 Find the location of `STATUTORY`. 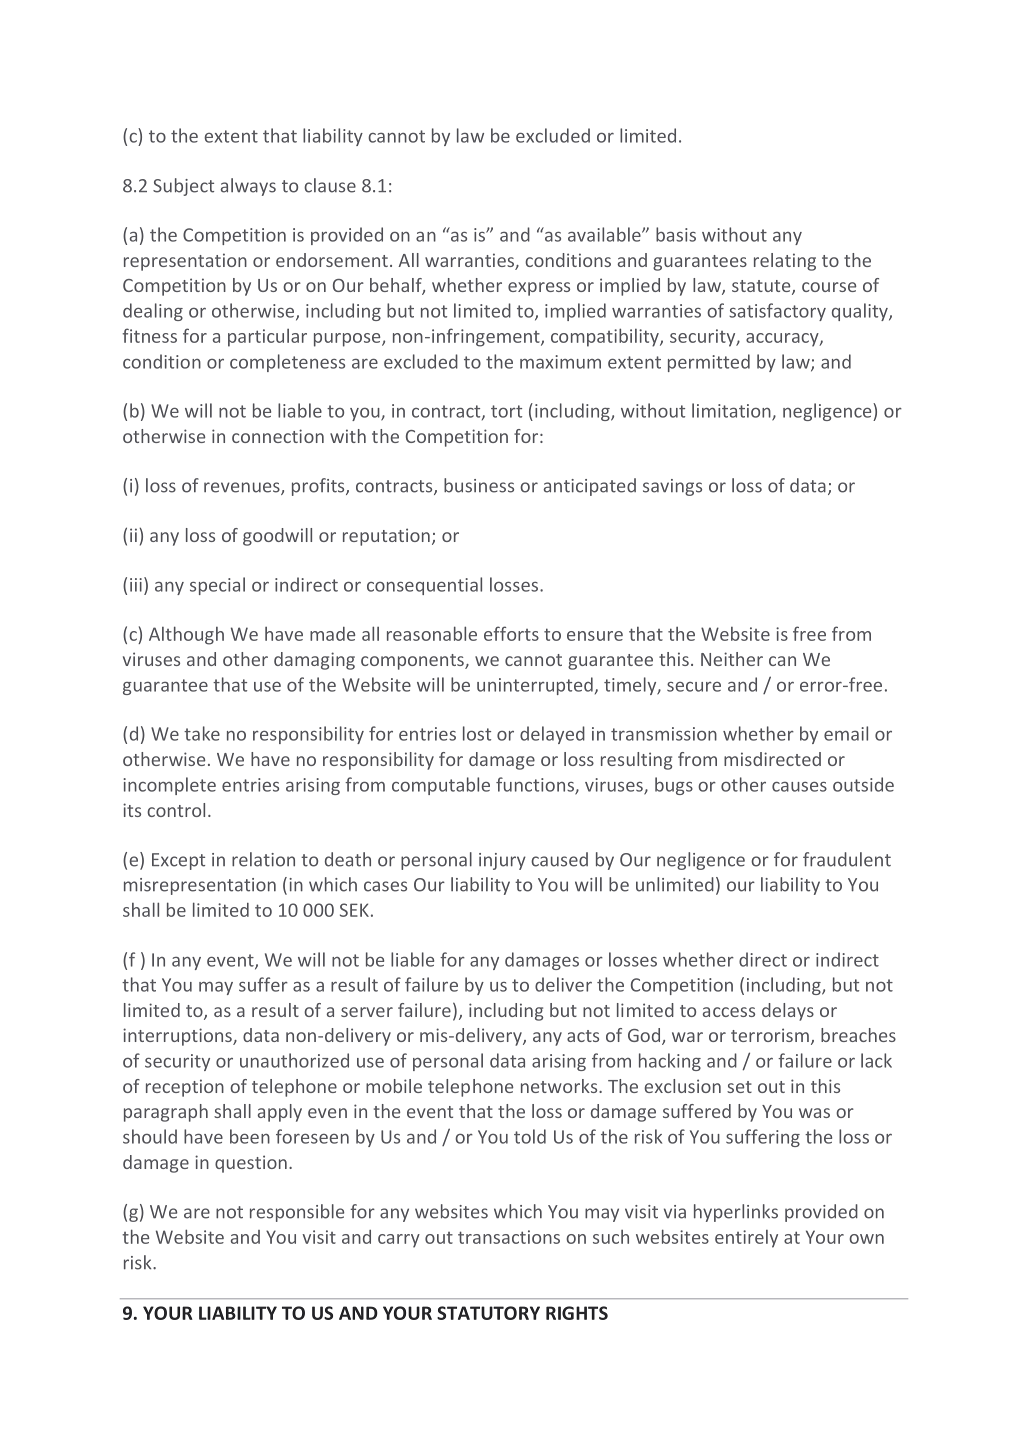

STATUTORY is located at coordinates (488, 1313).
